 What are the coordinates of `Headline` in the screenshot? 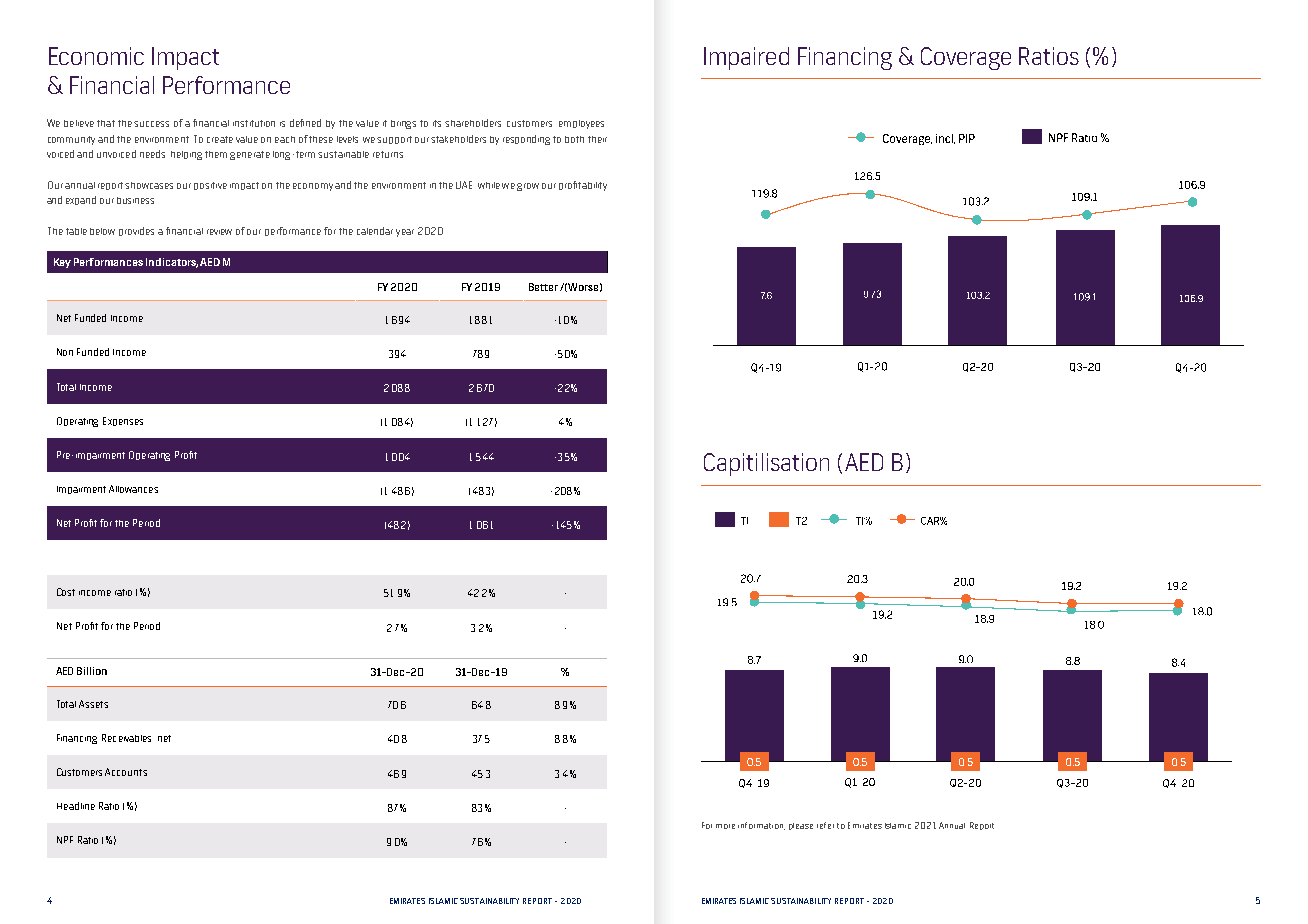 It's located at (76, 806).
